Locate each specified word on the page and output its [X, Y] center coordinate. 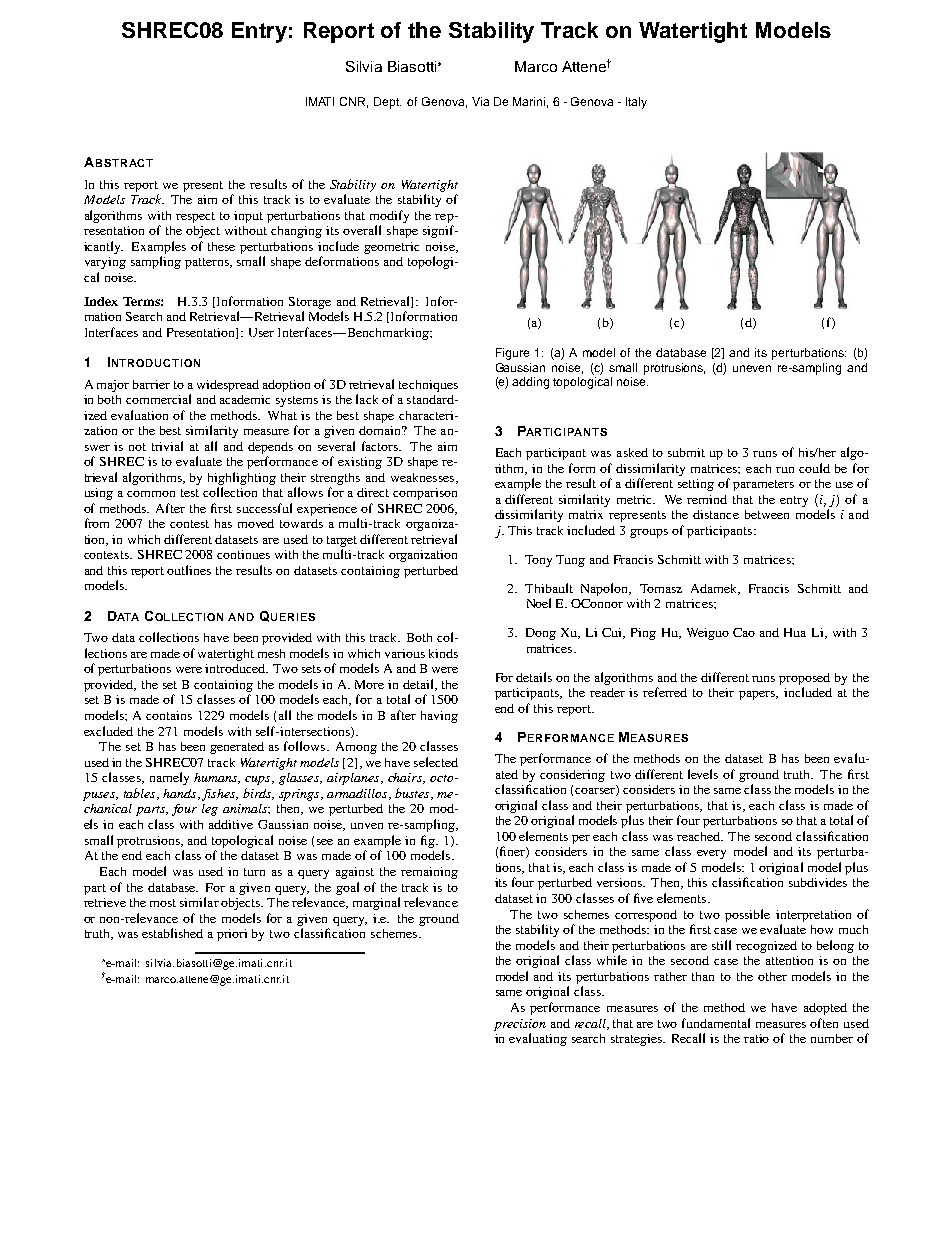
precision [520, 1025]
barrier [151, 384]
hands [181, 794]
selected [436, 762]
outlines [189, 570]
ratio [756, 1038]
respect [195, 217]
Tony [538, 561]
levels [703, 774]
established [172, 933]
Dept [387, 103]
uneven [752, 368]
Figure [512, 354]
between [767, 514]
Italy [636, 103]
